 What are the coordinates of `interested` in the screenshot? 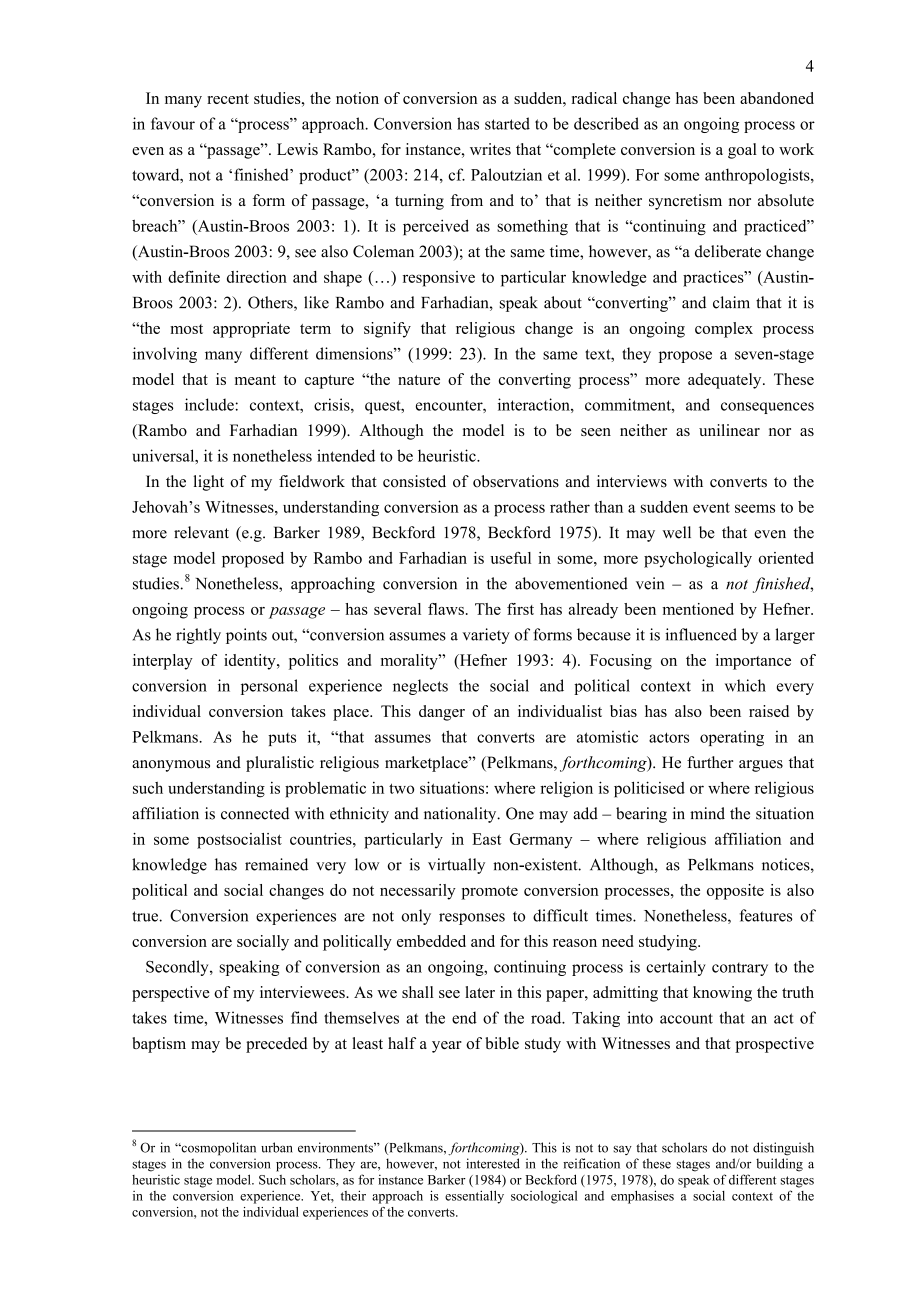 It's located at (493, 1163).
